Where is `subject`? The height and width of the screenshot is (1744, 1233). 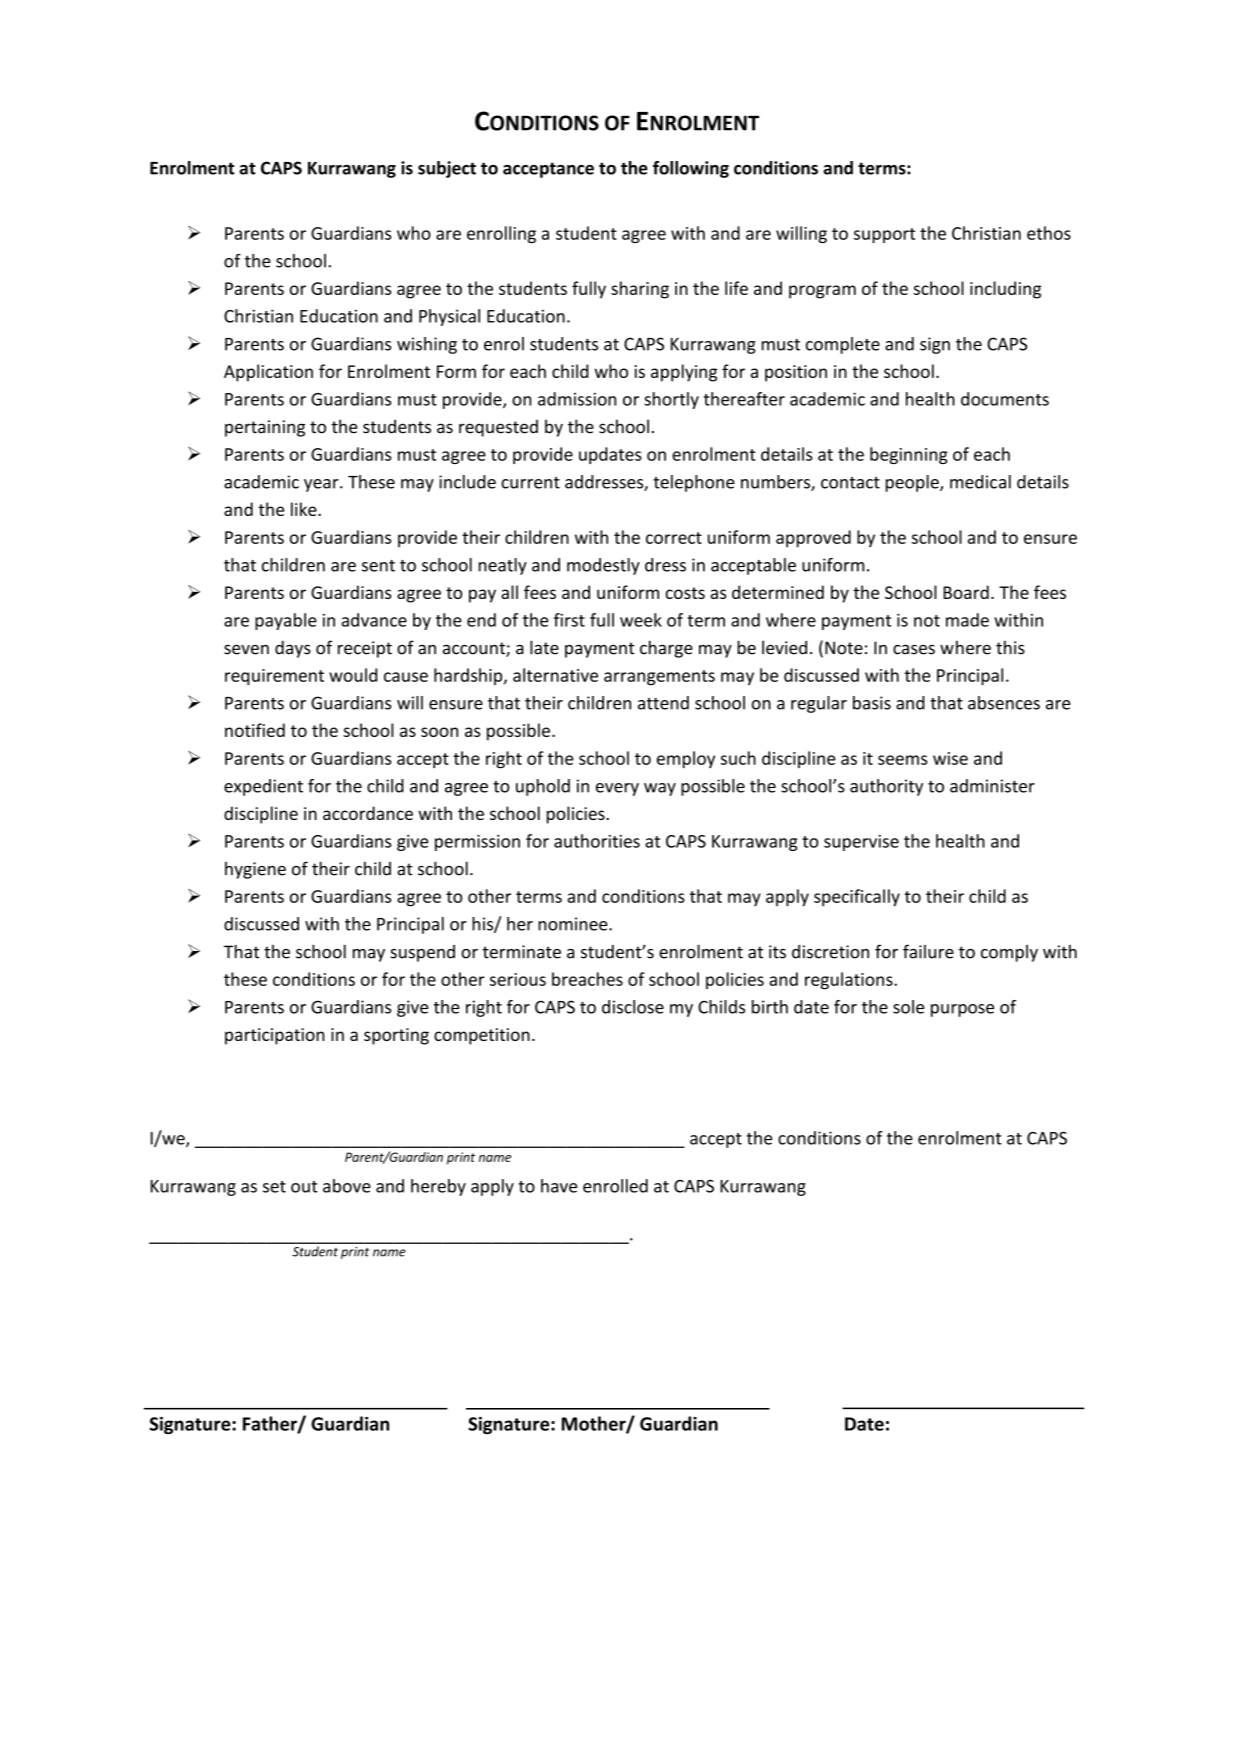
subject is located at coordinates (447, 169).
